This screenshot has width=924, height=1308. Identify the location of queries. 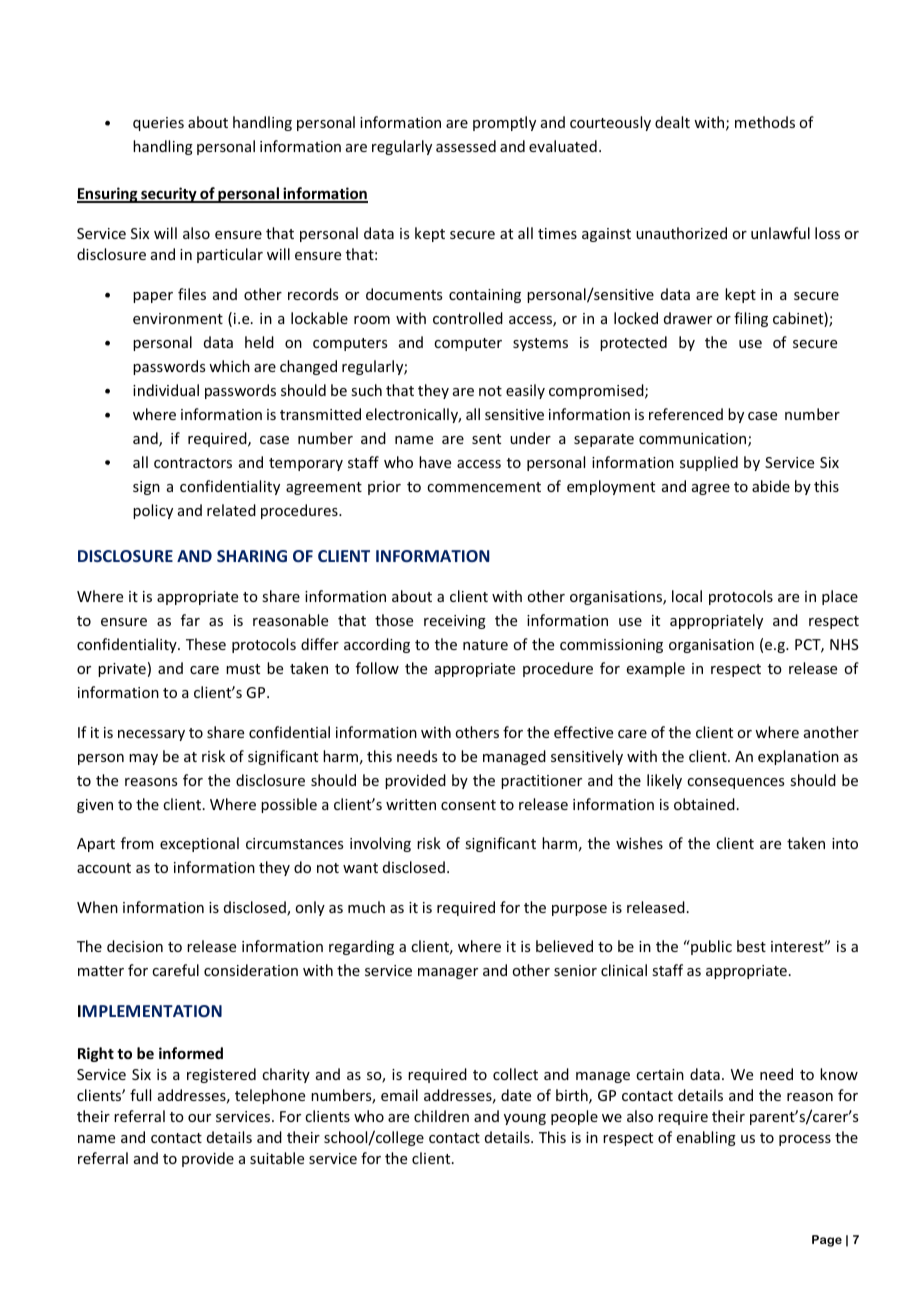
(158, 124).
